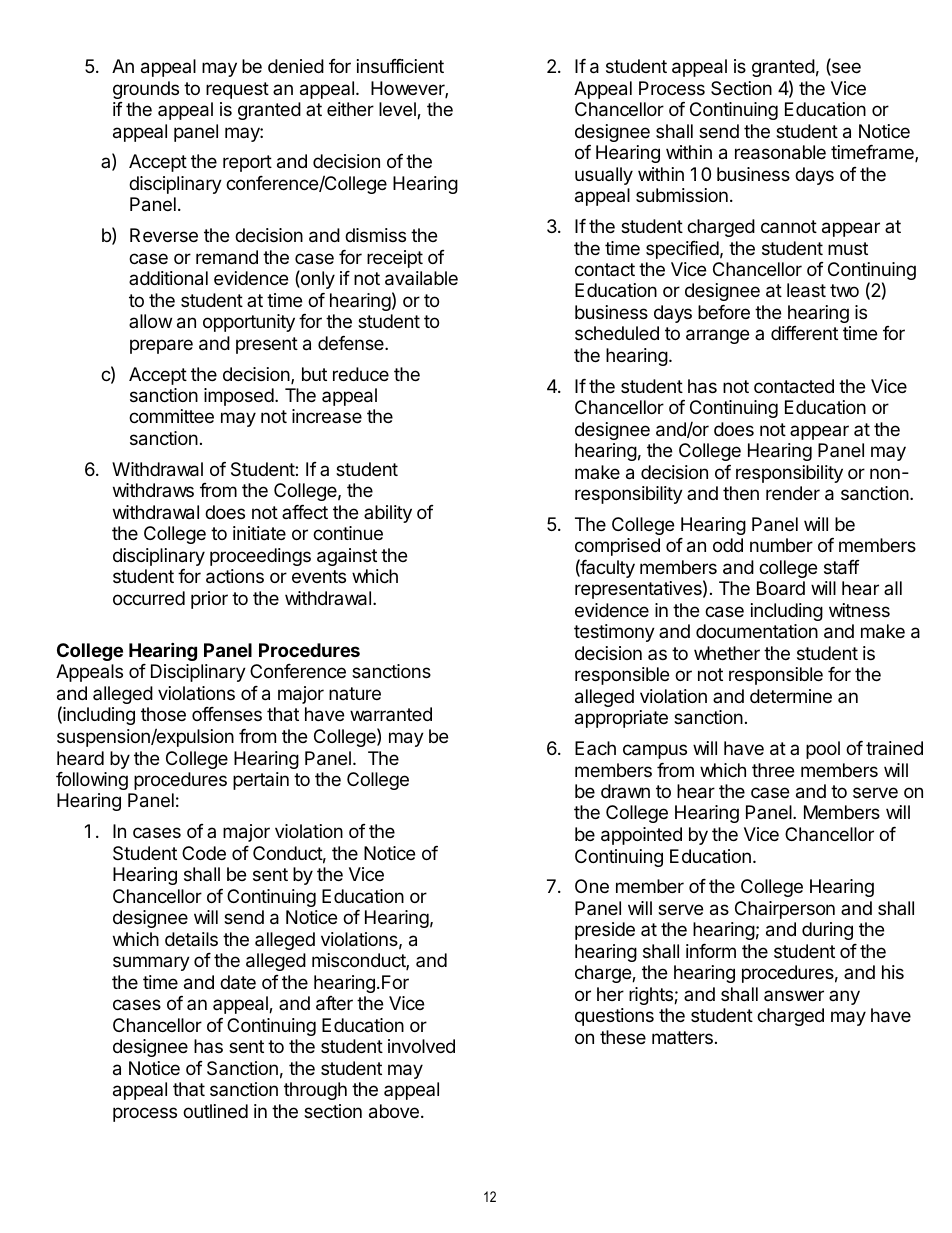 The width and height of the screenshot is (952, 1233). What do you see at coordinates (780, 152) in the screenshot?
I see `reasonable` at bounding box center [780, 152].
